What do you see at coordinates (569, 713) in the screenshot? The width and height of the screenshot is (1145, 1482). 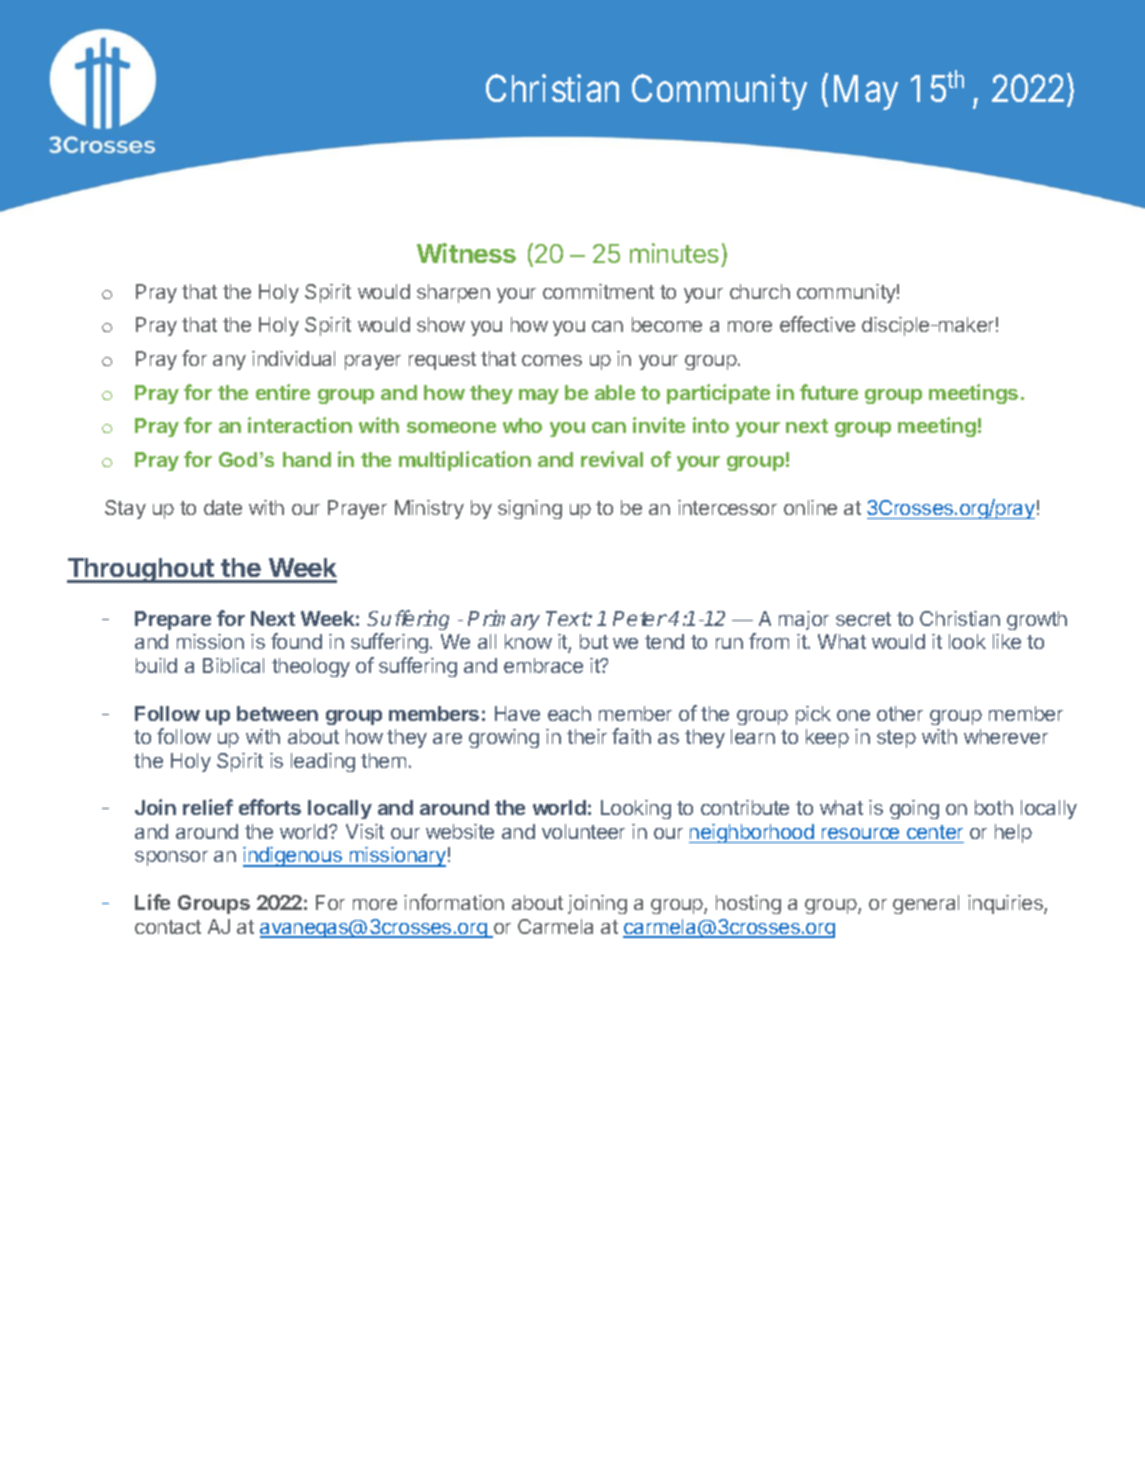 I see `each` at bounding box center [569, 713].
